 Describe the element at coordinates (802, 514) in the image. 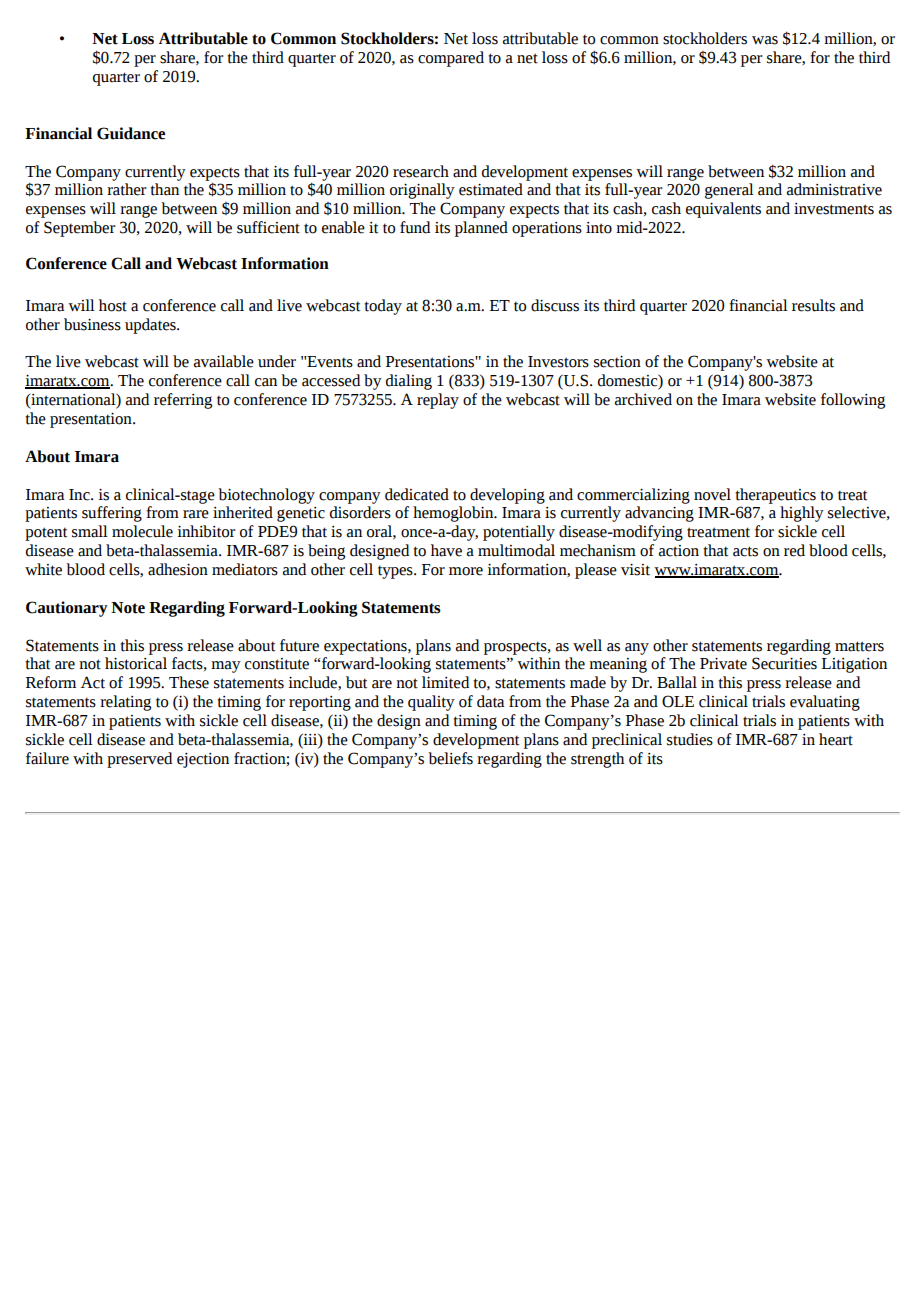

I see `highly` at that location.
